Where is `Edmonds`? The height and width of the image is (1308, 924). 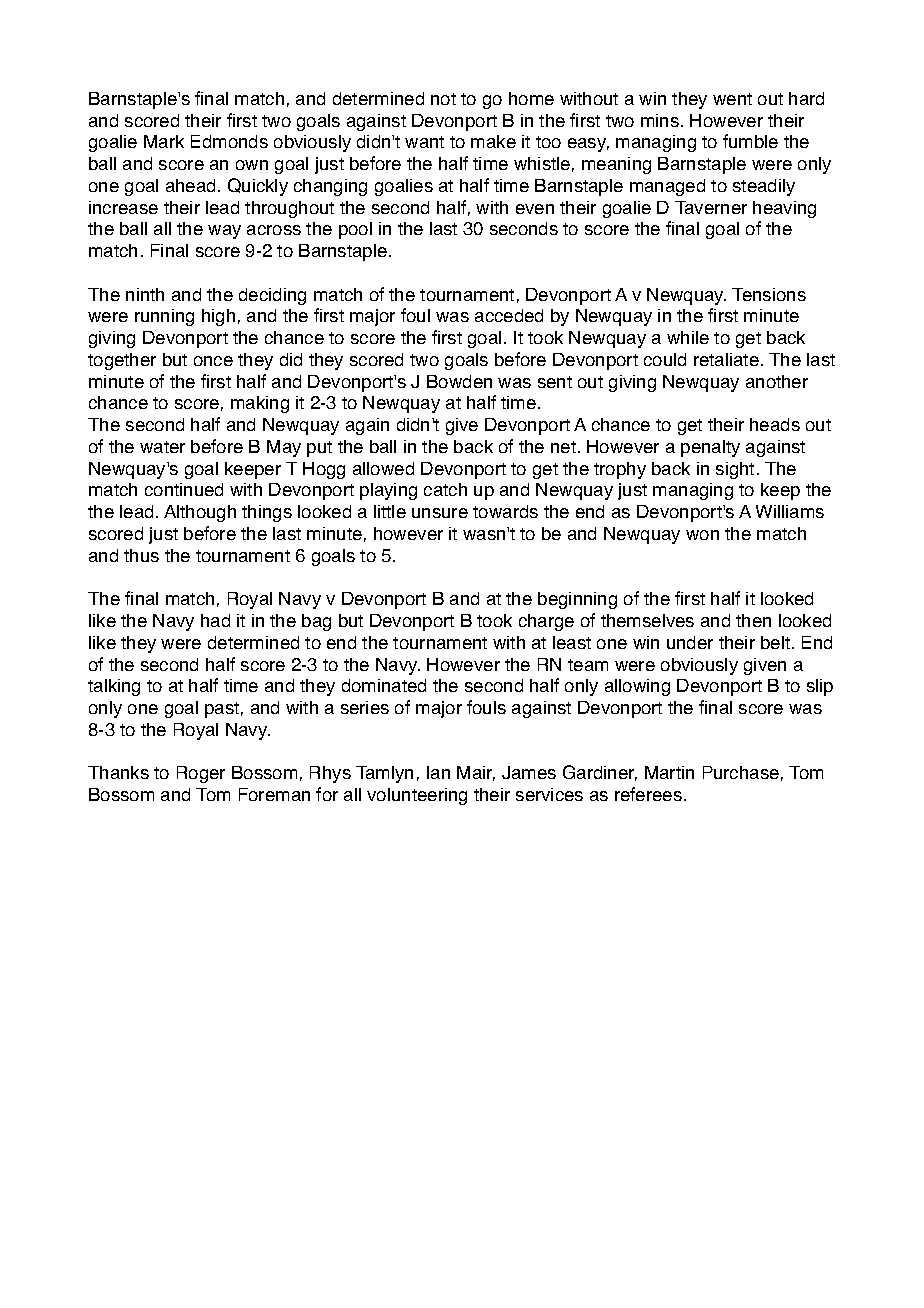
Edmonds is located at coordinates (229, 141).
